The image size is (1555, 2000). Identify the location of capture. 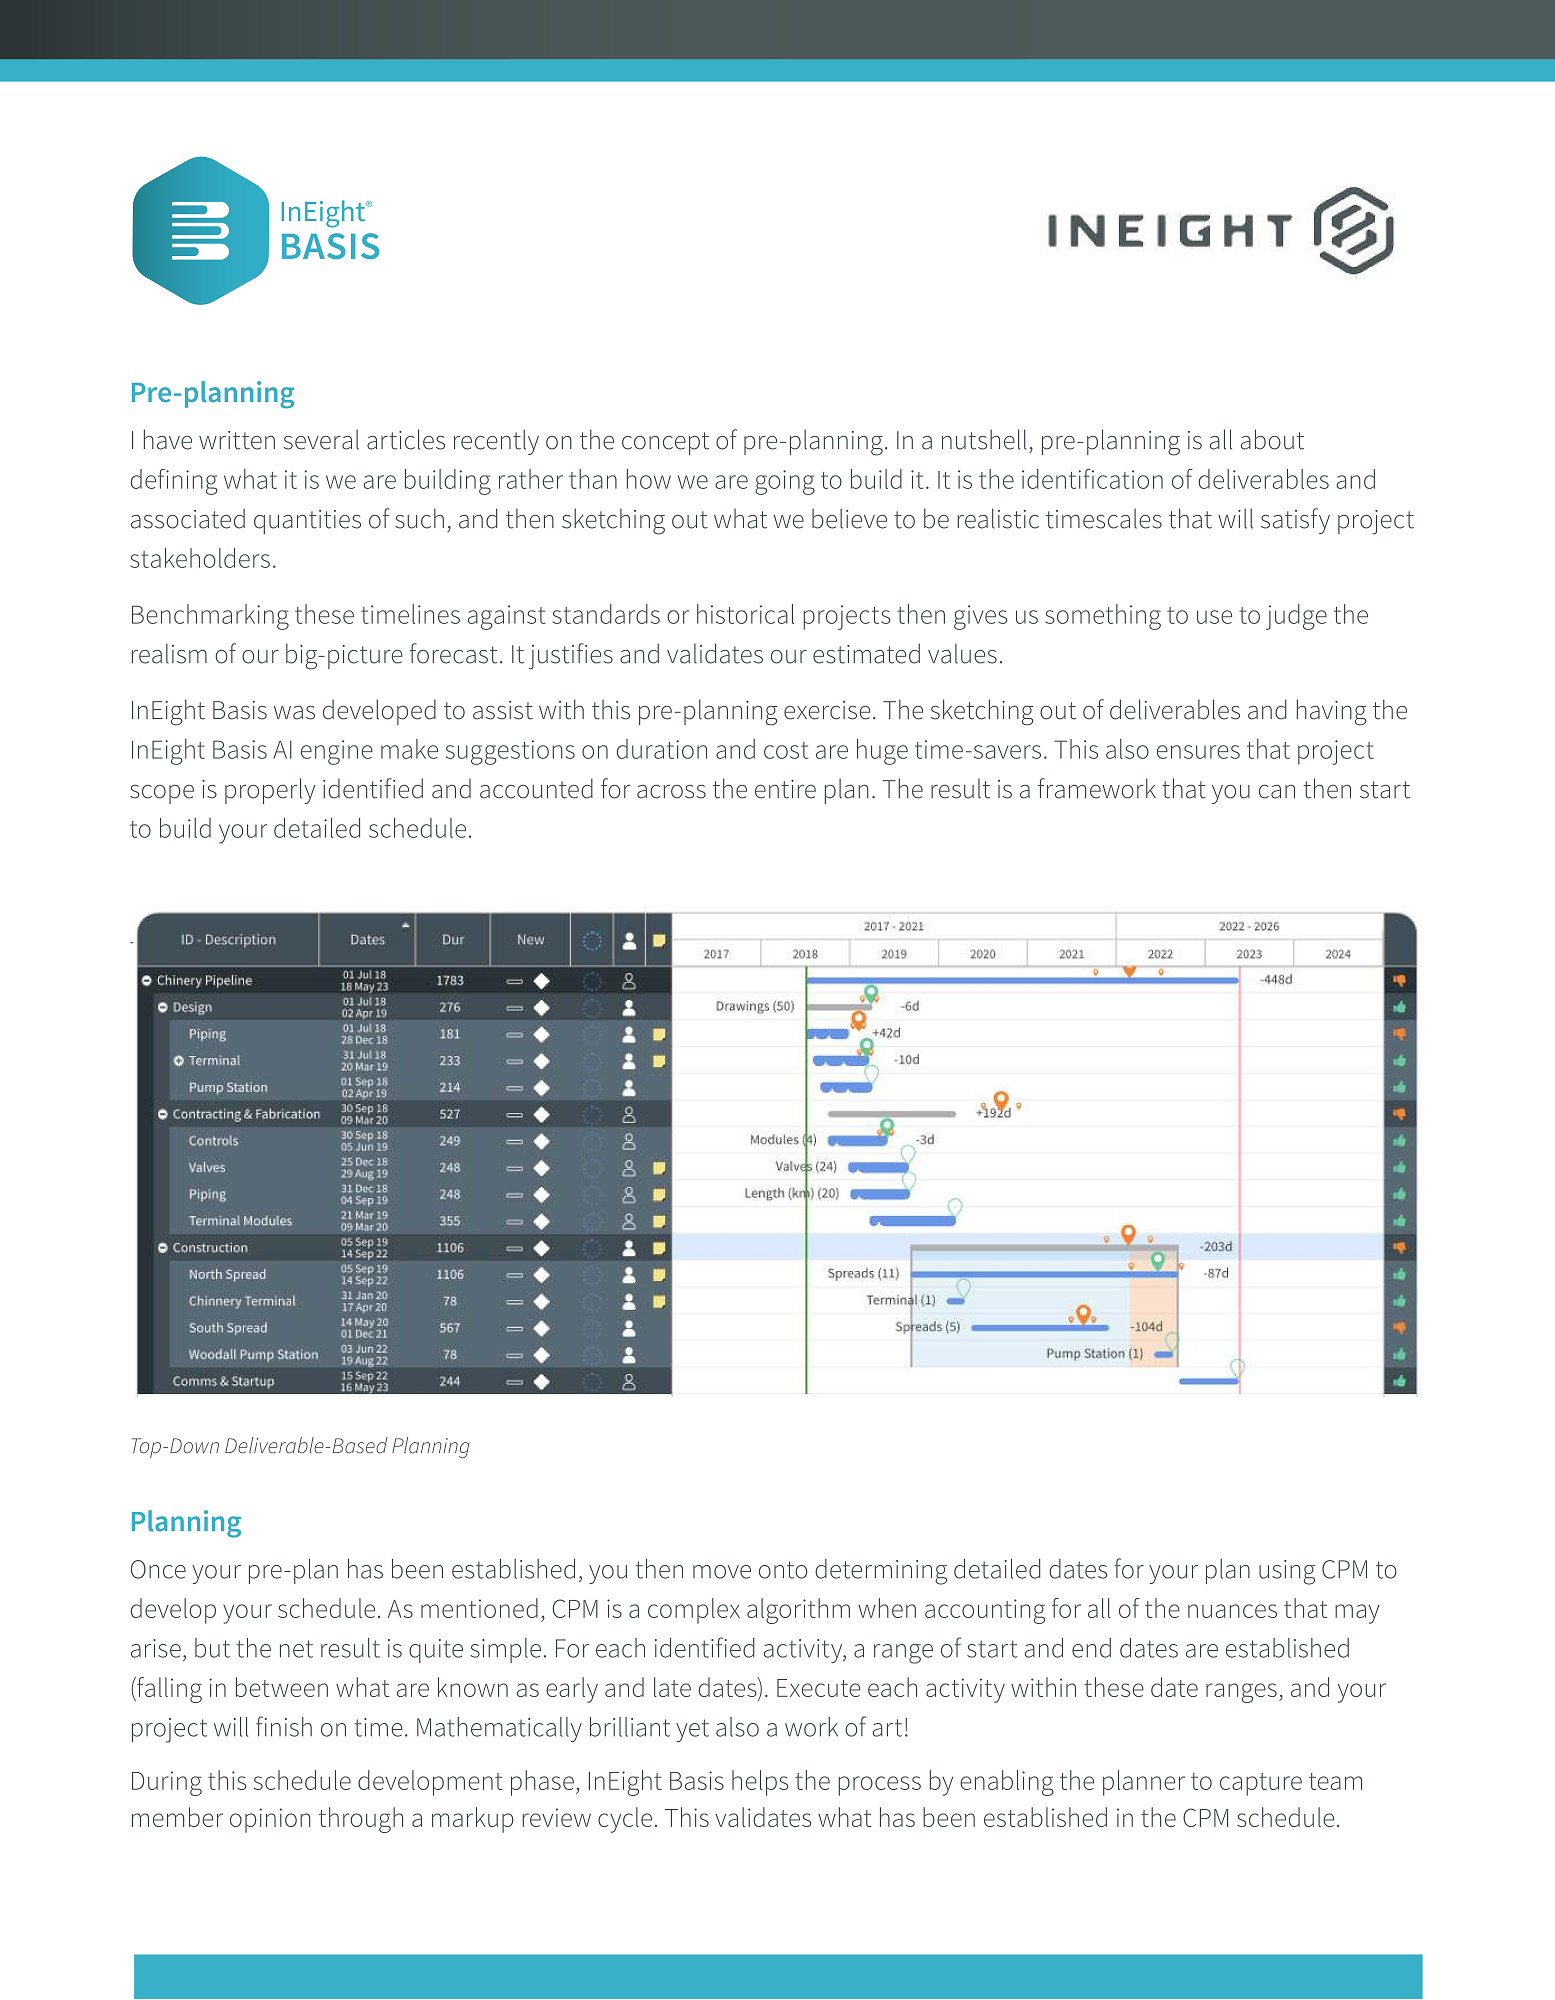
(1261, 1784).
